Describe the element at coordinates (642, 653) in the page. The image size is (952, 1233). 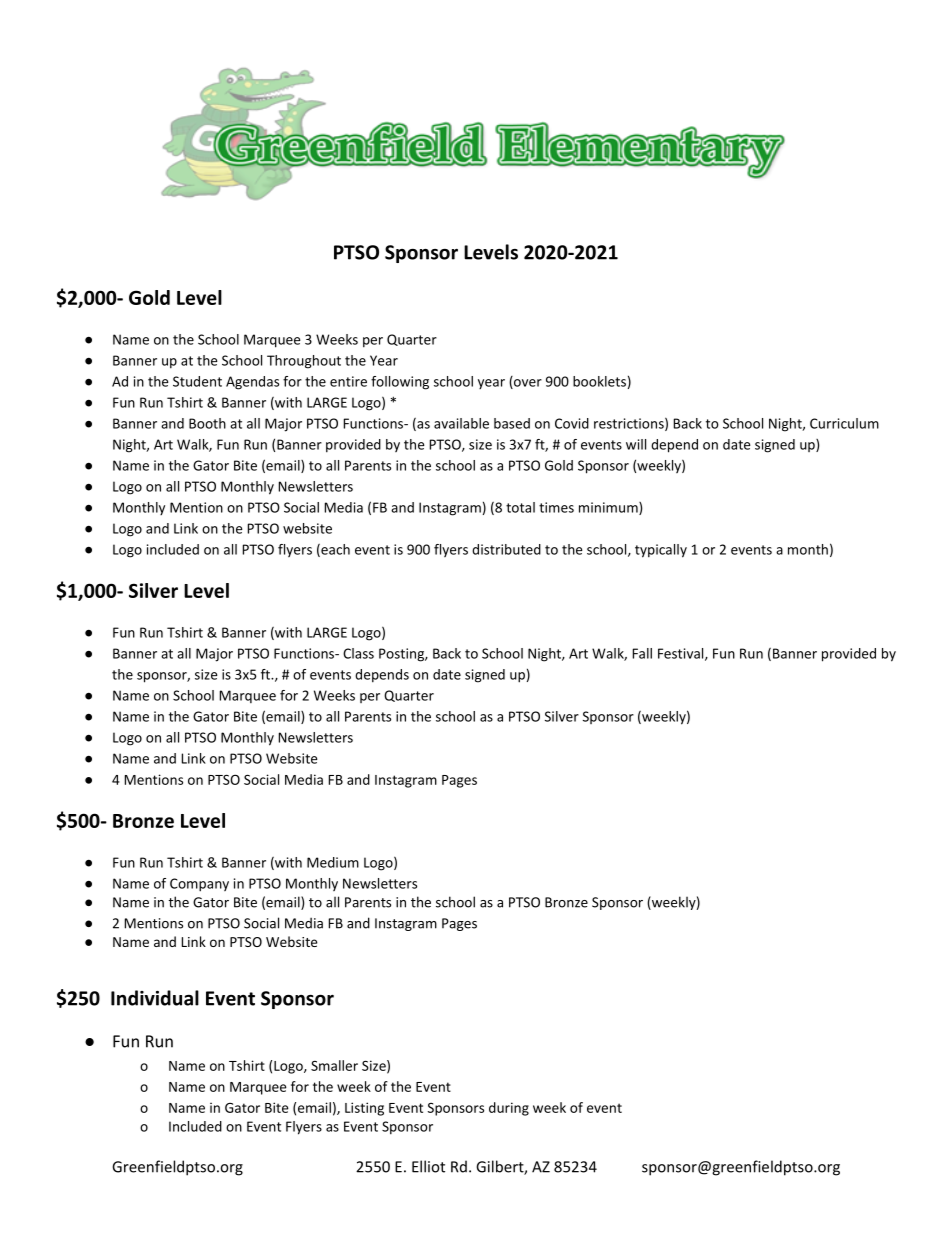
I see `Fall` at that location.
